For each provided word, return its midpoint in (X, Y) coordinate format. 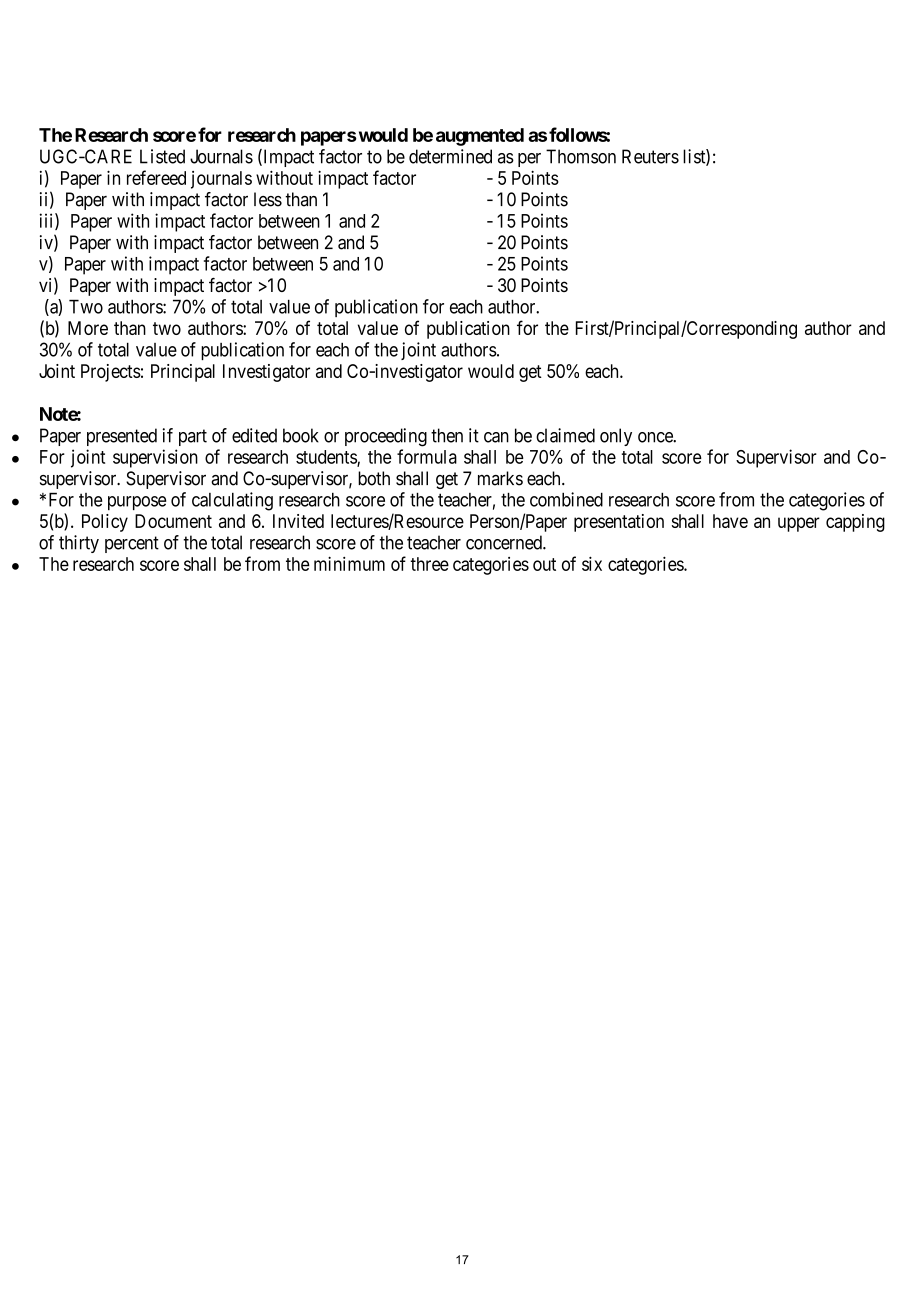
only (616, 437)
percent (132, 544)
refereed (156, 177)
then (447, 435)
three (429, 564)
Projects (111, 373)
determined (450, 156)
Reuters (650, 156)
